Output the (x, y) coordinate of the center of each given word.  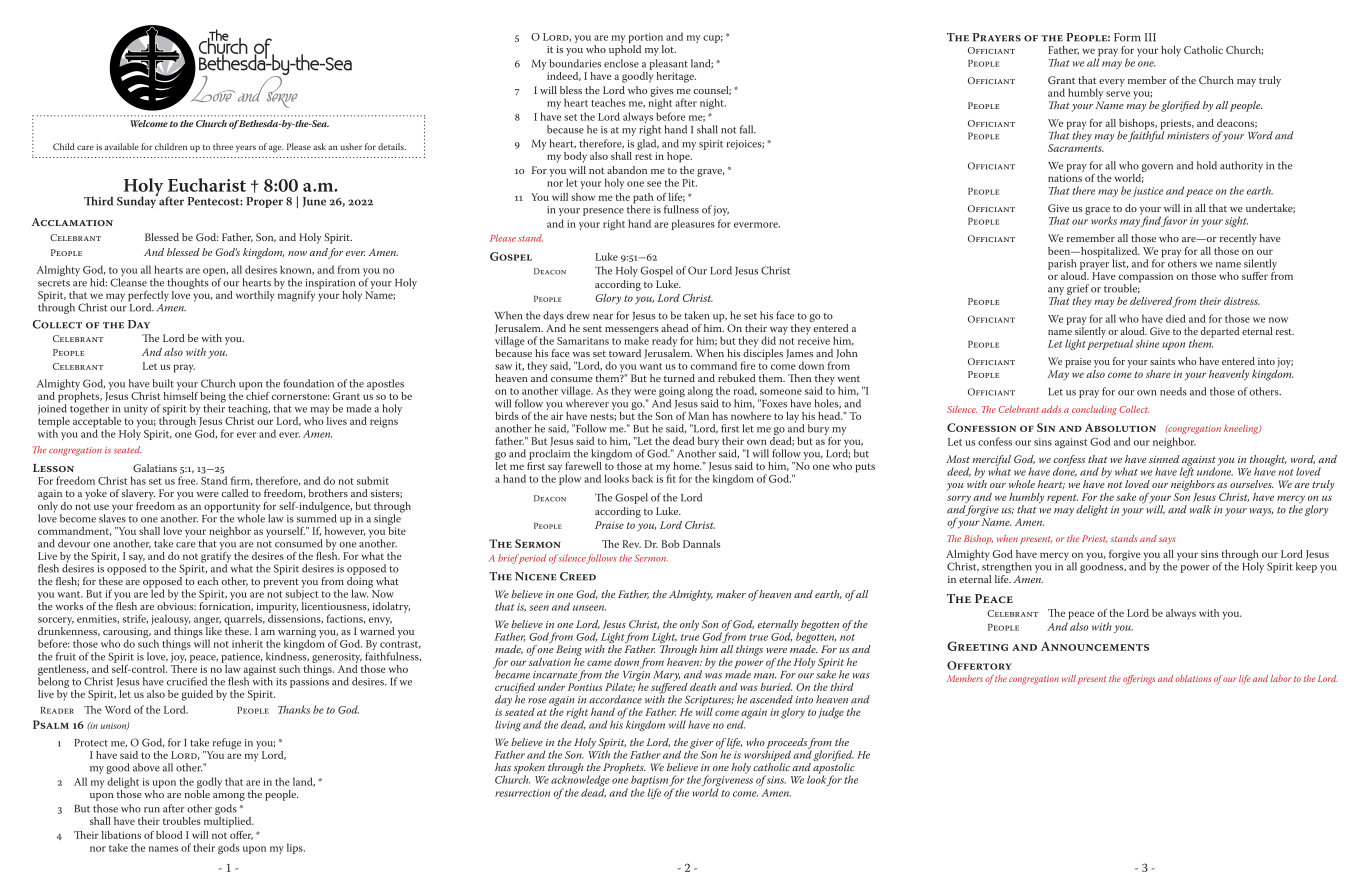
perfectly (148, 297)
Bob (670, 544)
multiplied (229, 821)
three (223, 146)
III (1150, 37)
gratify (216, 557)
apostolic (834, 769)
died (1176, 318)
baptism (649, 782)
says (1167, 540)
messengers (632, 332)
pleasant (669, 64)
